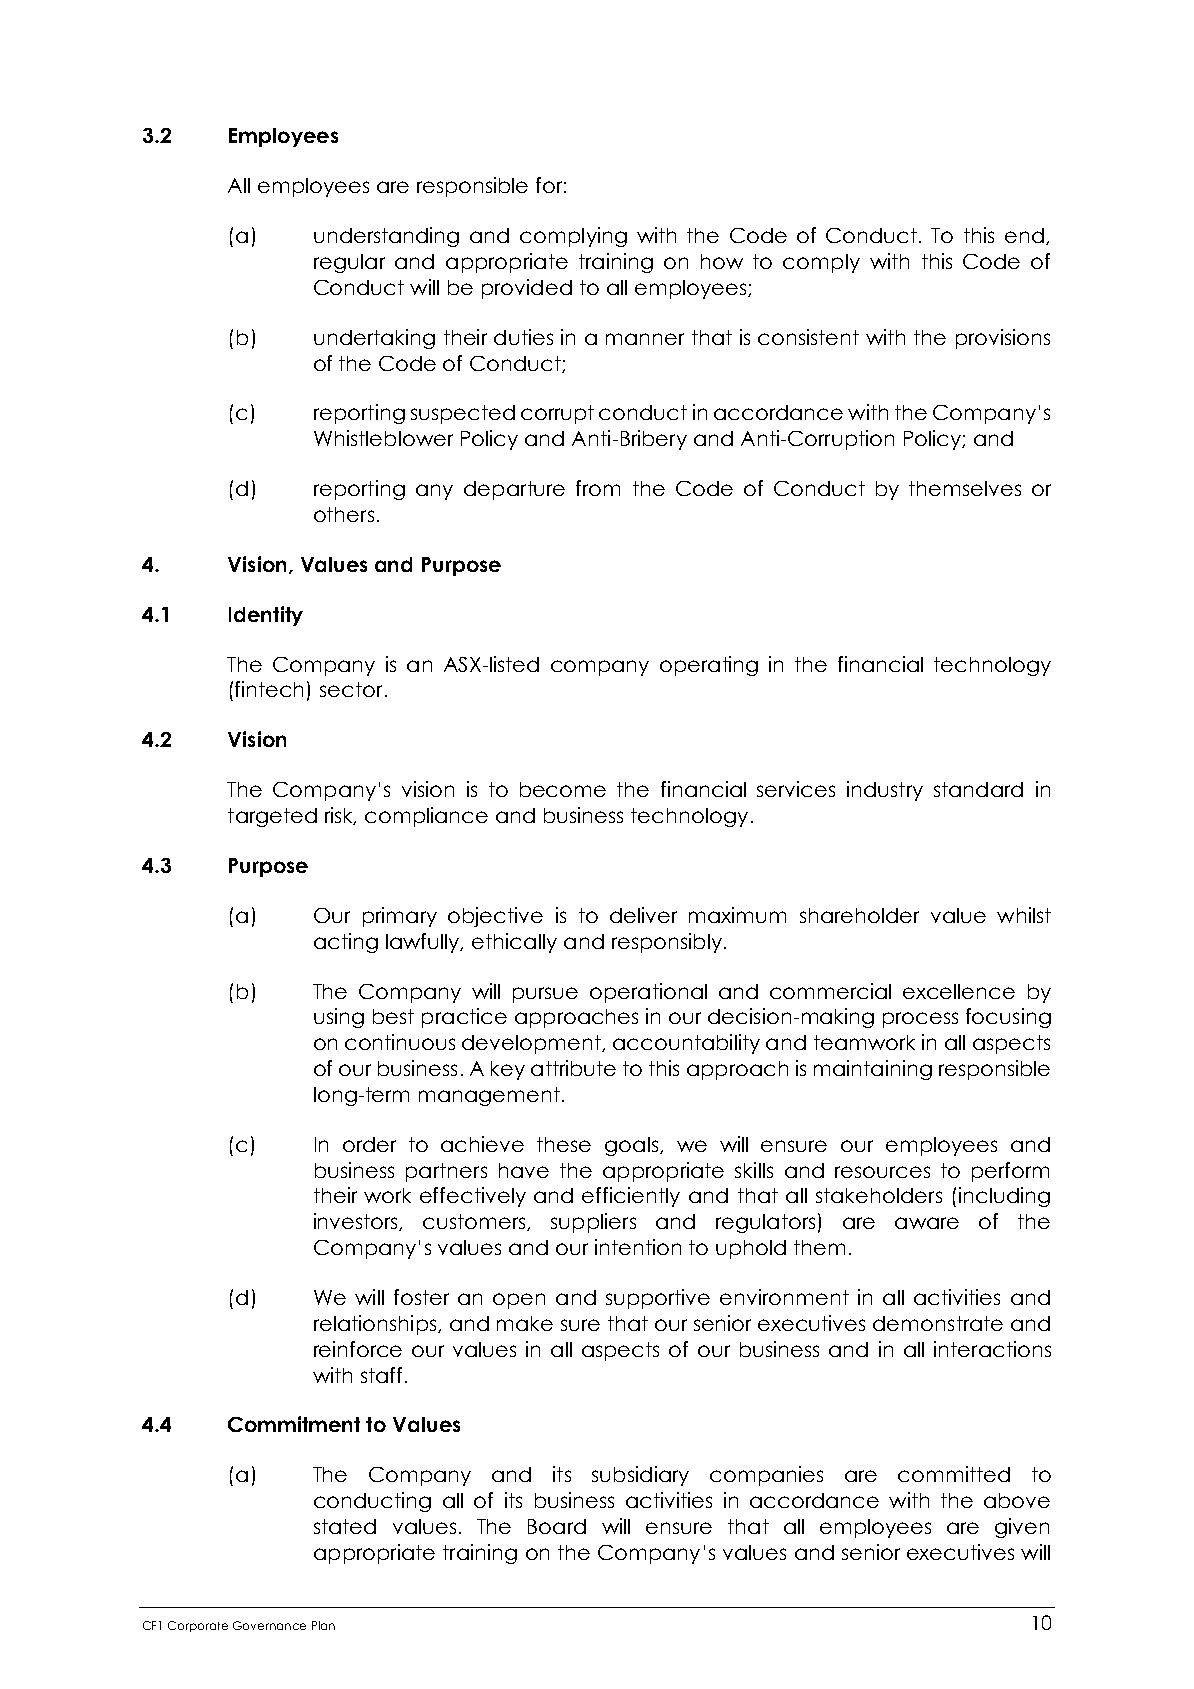  Describe the element at coordinates (557, 1526) in the screenshot. I see `Board` at that location.
